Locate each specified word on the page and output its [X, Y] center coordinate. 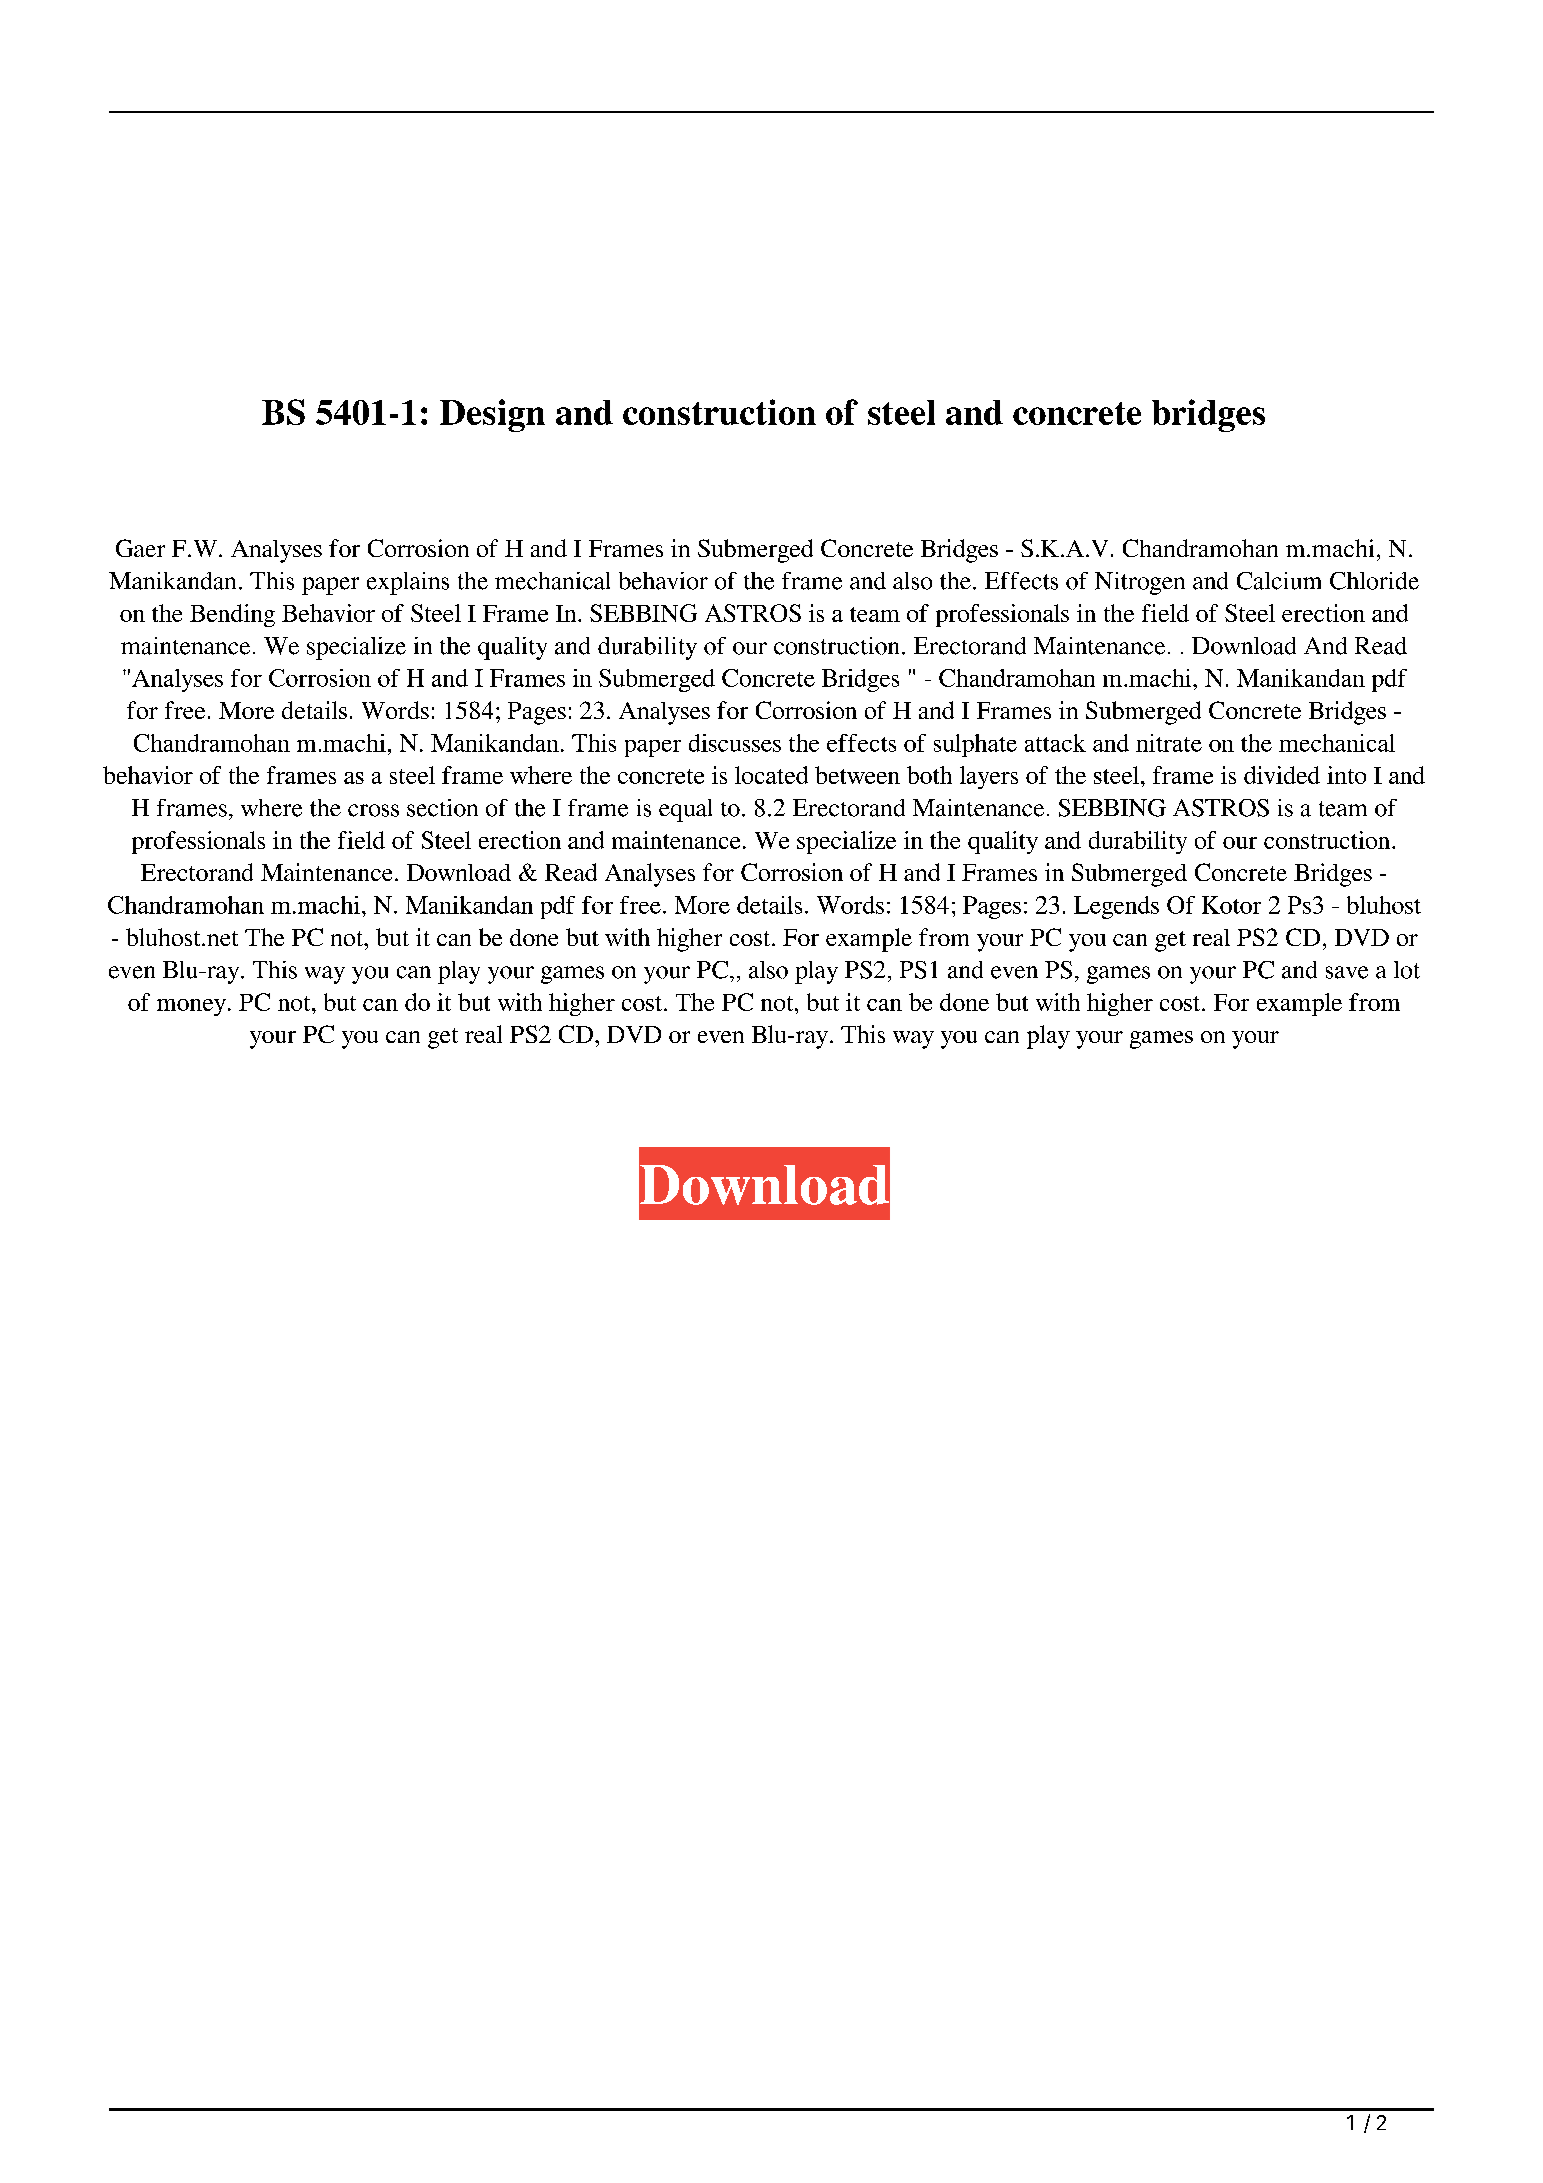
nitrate [1169, 743]
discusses [735, 743]
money [191, 1007]
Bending [232, 615]
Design [492, 415]
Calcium [1279, 581]
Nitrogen [1140, 583]
